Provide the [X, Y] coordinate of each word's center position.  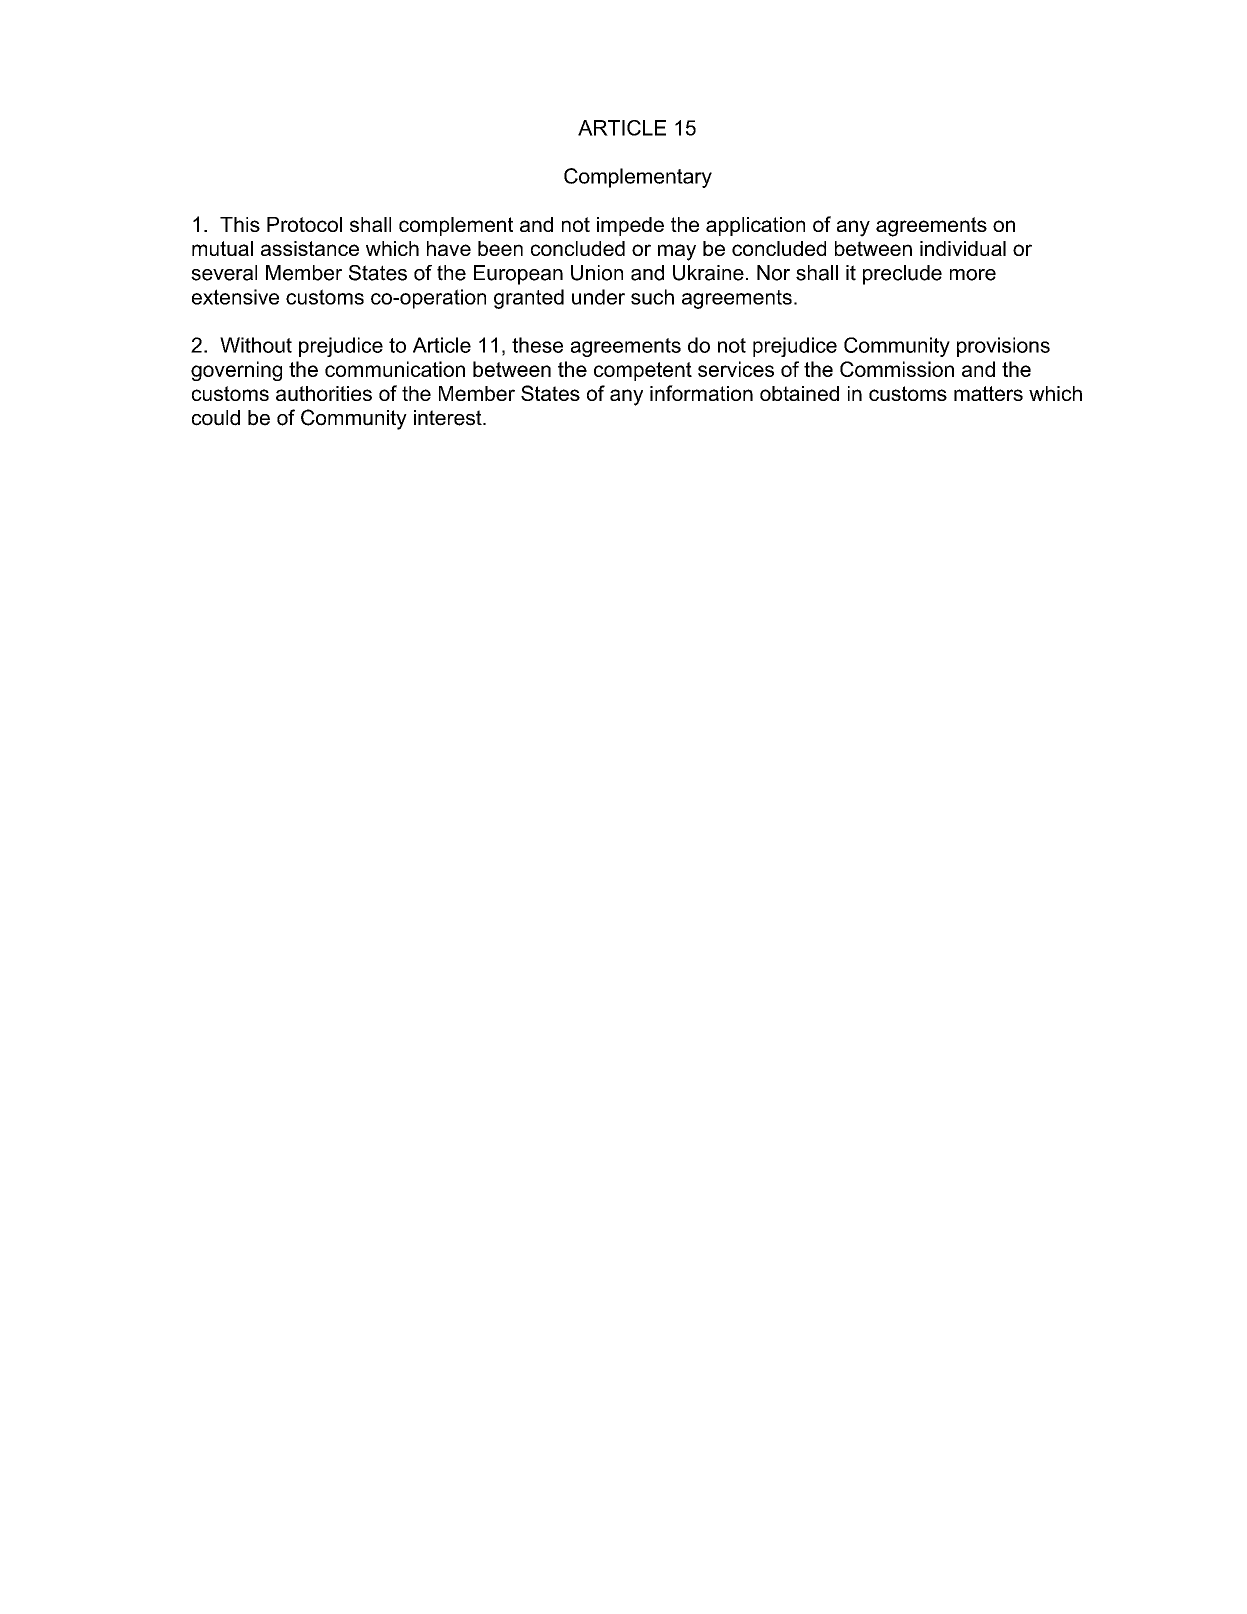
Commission [897, 369]
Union [597, 273]
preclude [902, 275]
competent [643, 371]
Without [256, 345]
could [216, 418]
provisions [1003, 347]
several [224, 273]
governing [236, 371]
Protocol [304, 224]
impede [630, 226]
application [755, 226]
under [598, 297]
